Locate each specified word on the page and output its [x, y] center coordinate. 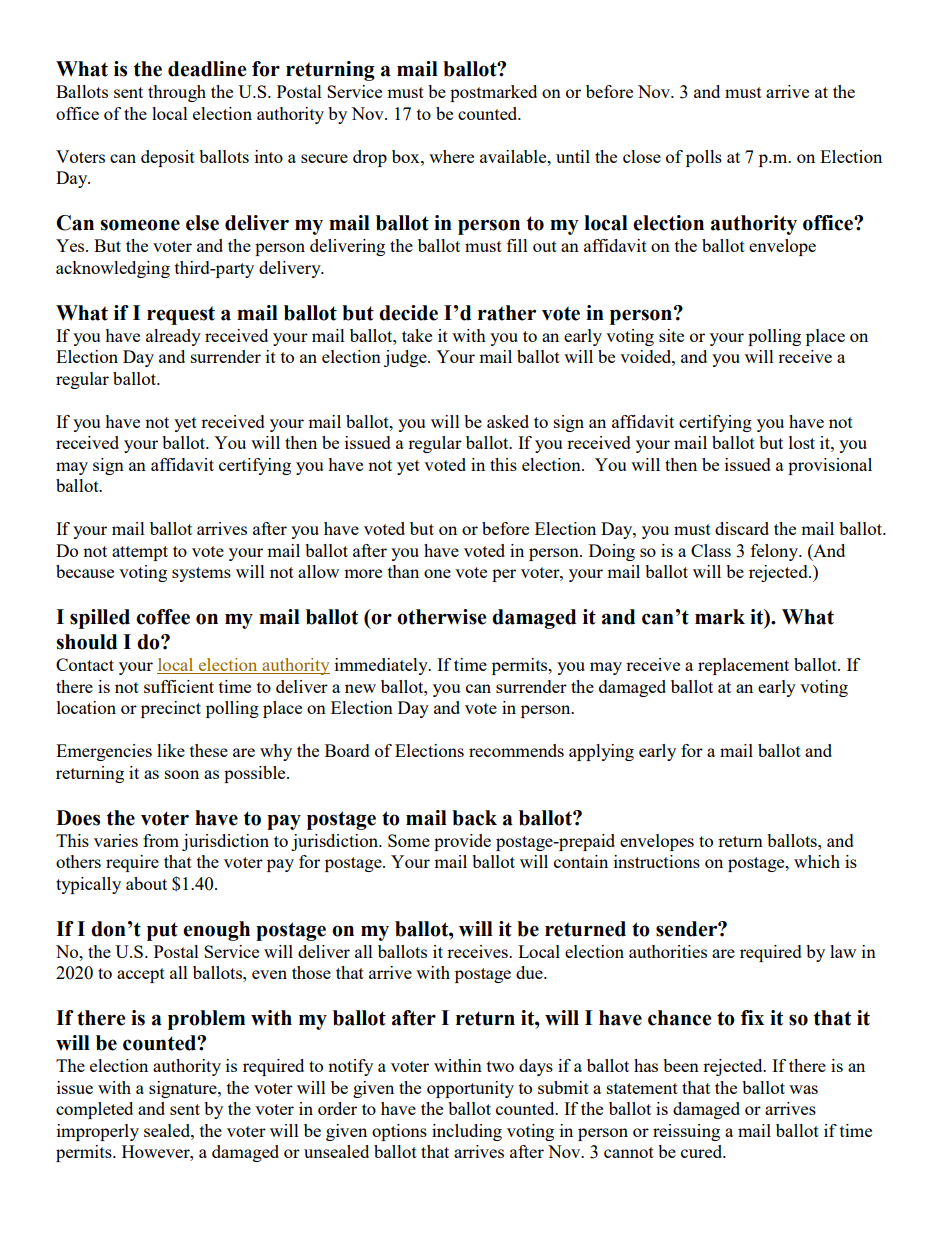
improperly [98, 1132]
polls [704, 158]
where [451, 156]
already [173, 337]
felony [776, 552]
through [177, 93]
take [417, 335]
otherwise [441, 617]
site [671, 335]
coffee [163, 617]
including [467, 1132]
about [146, 883]
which [817, 861]
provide [462, 842]
